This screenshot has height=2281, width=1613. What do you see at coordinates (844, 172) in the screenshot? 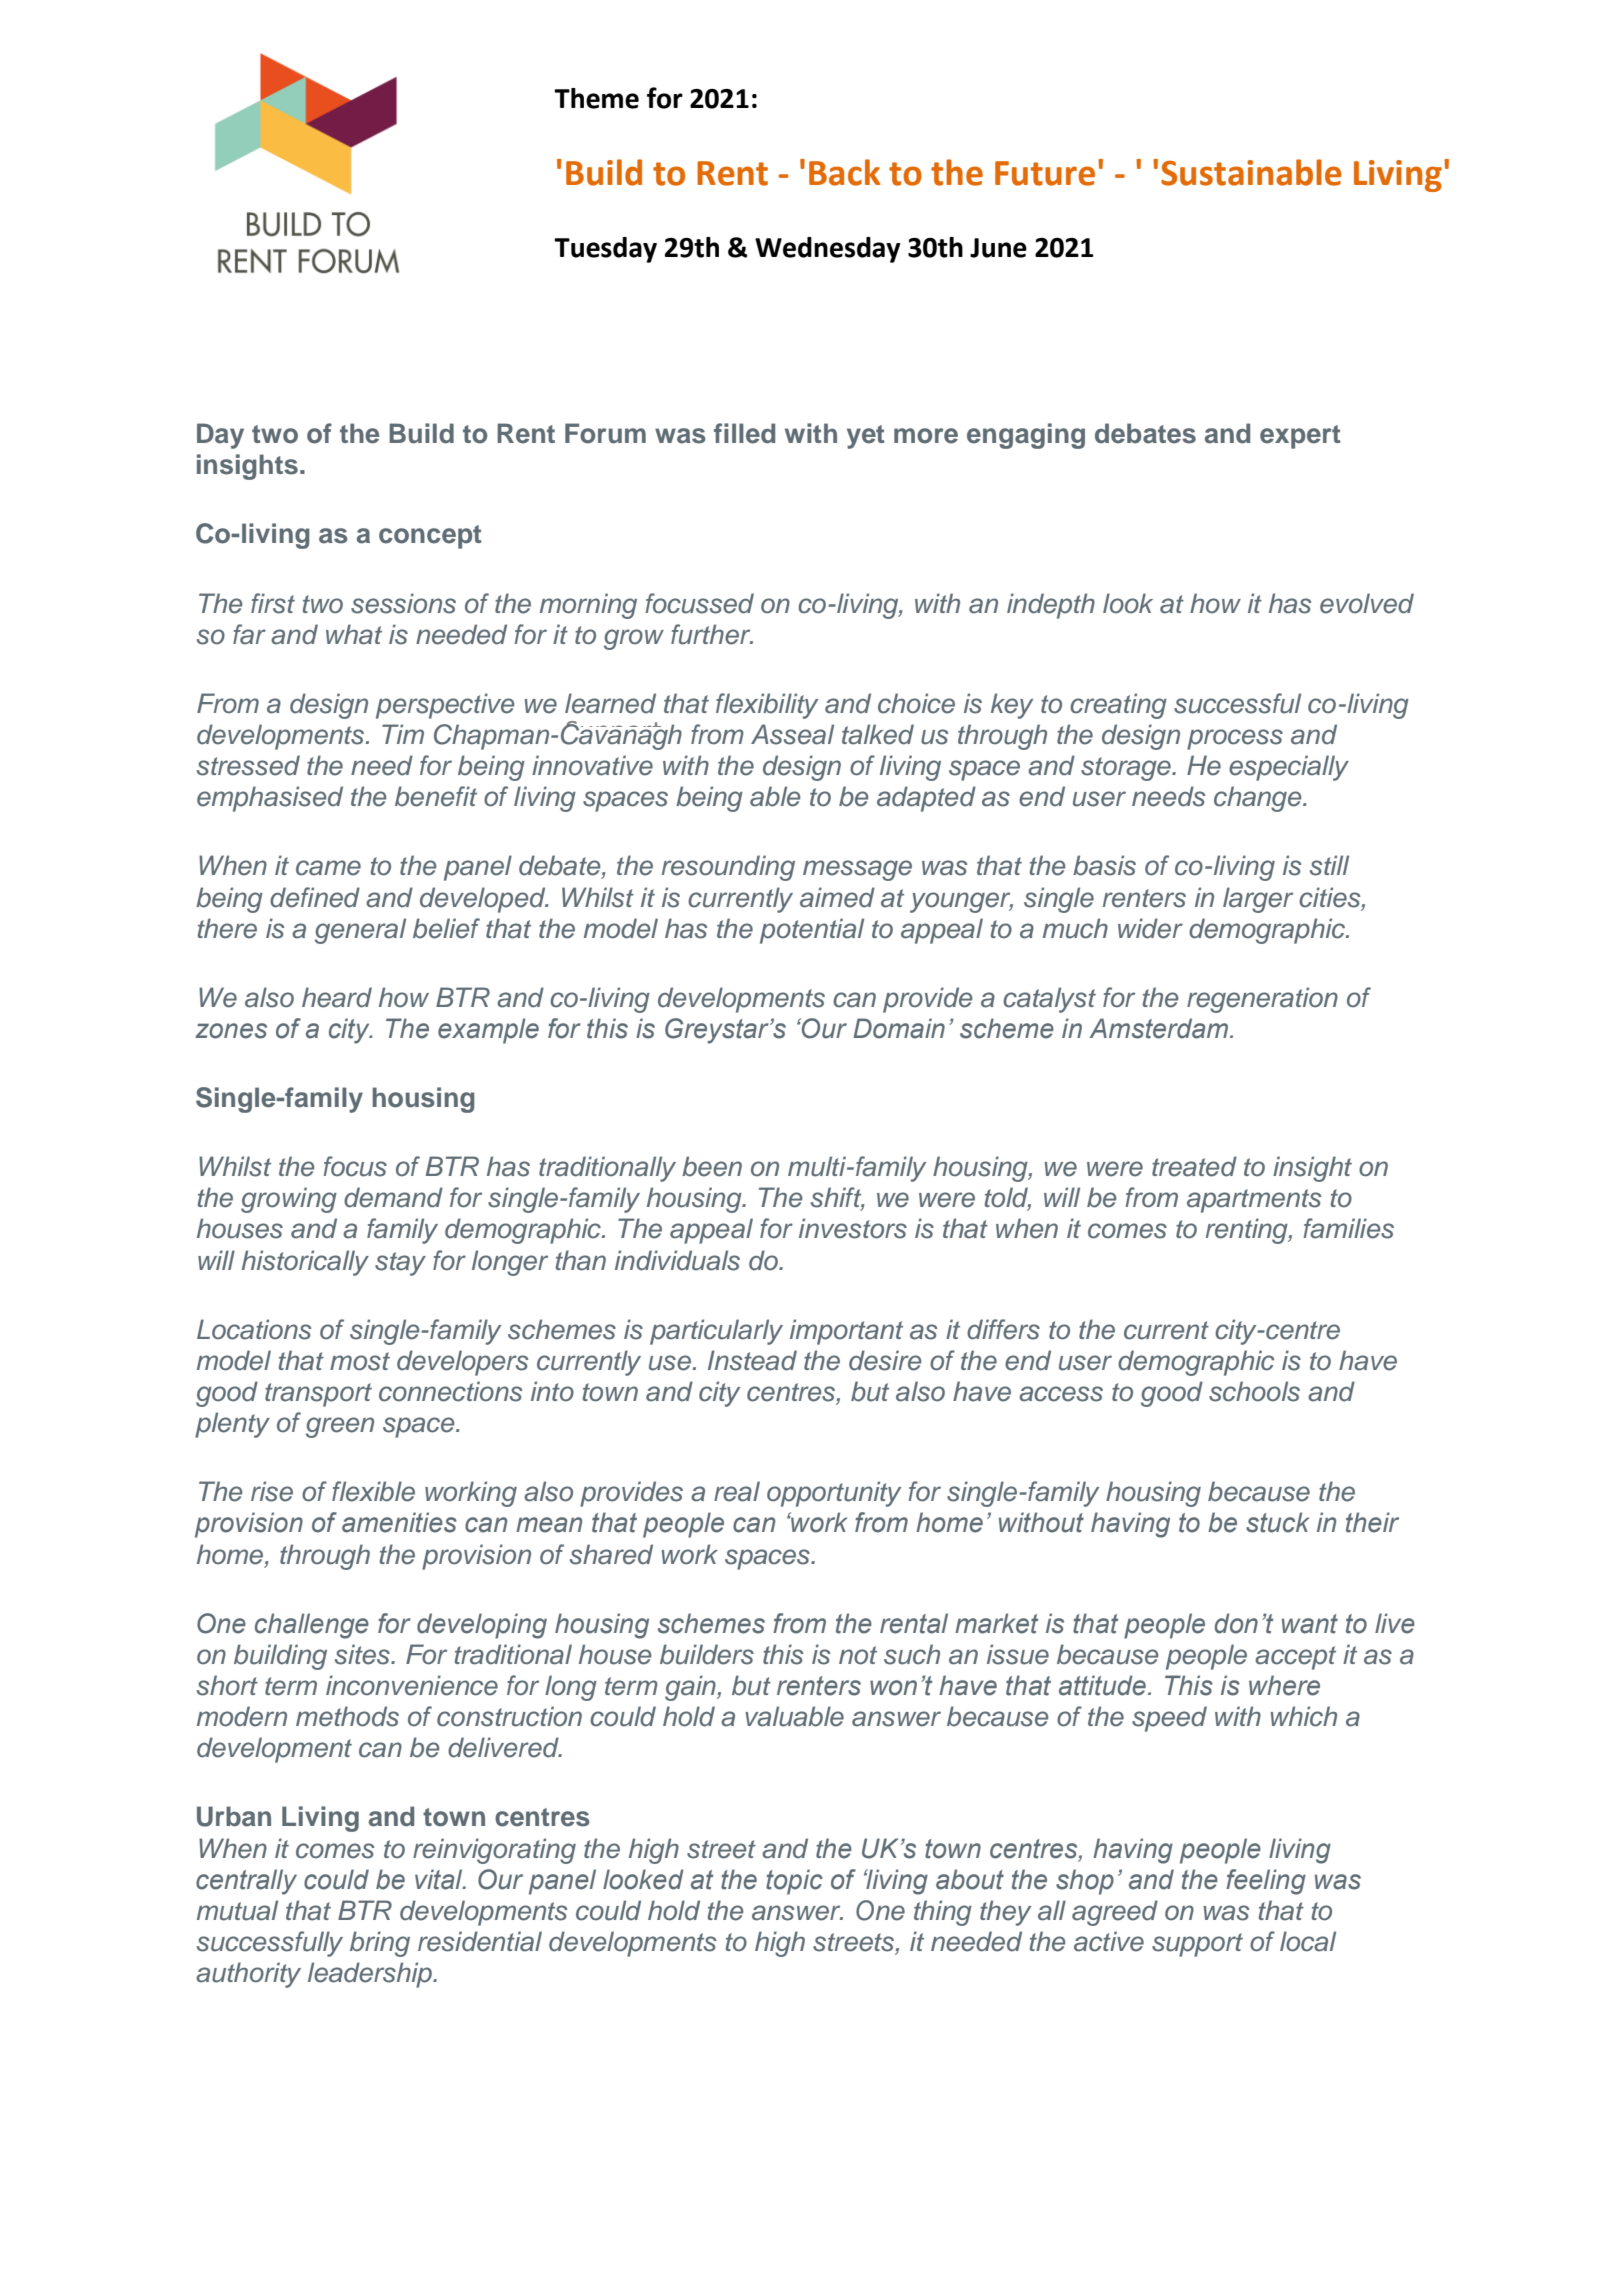
I see `Back` at bounding box center [844, 172].
